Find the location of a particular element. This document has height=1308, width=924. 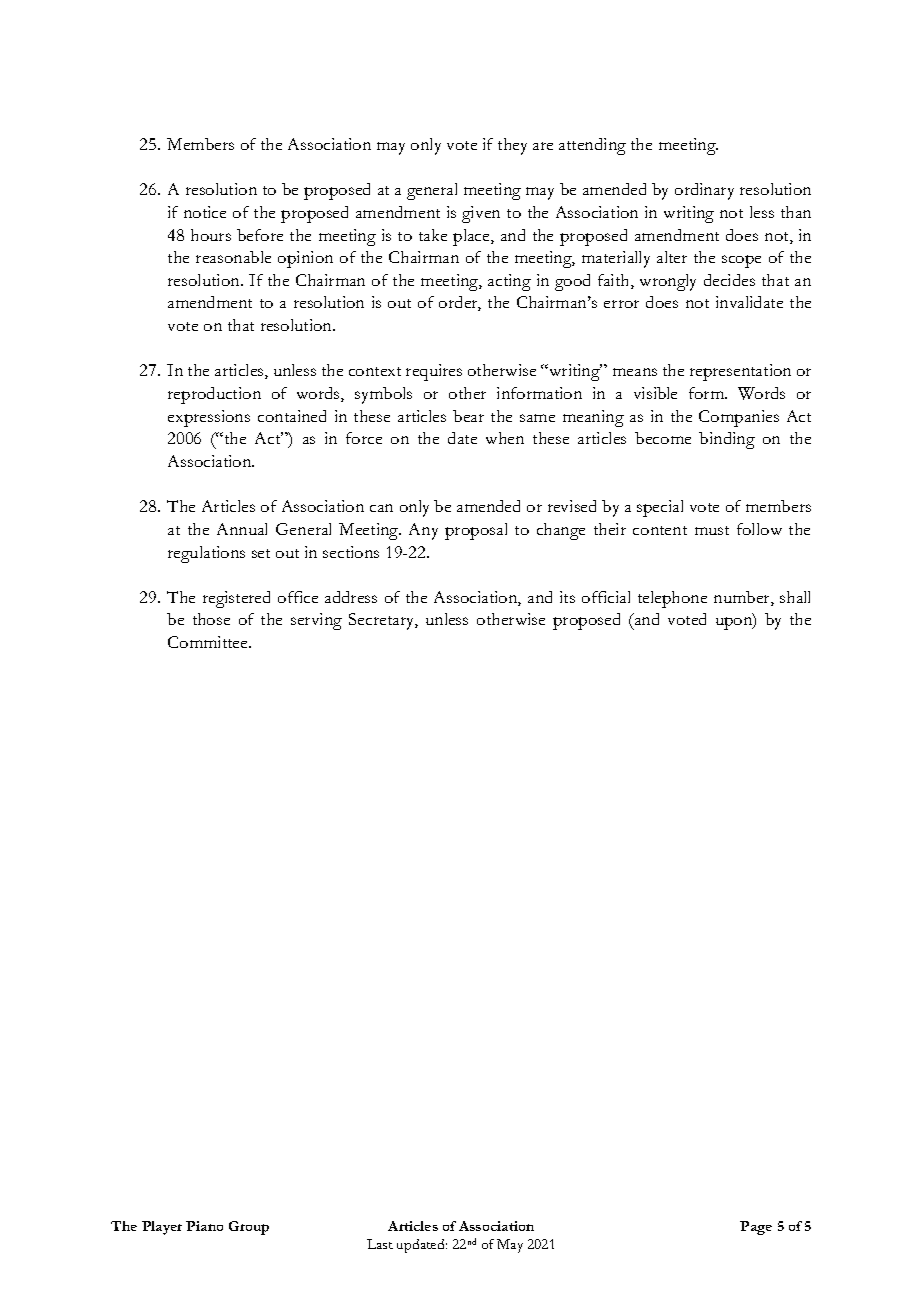

given is located at coordinates (481, 214).
